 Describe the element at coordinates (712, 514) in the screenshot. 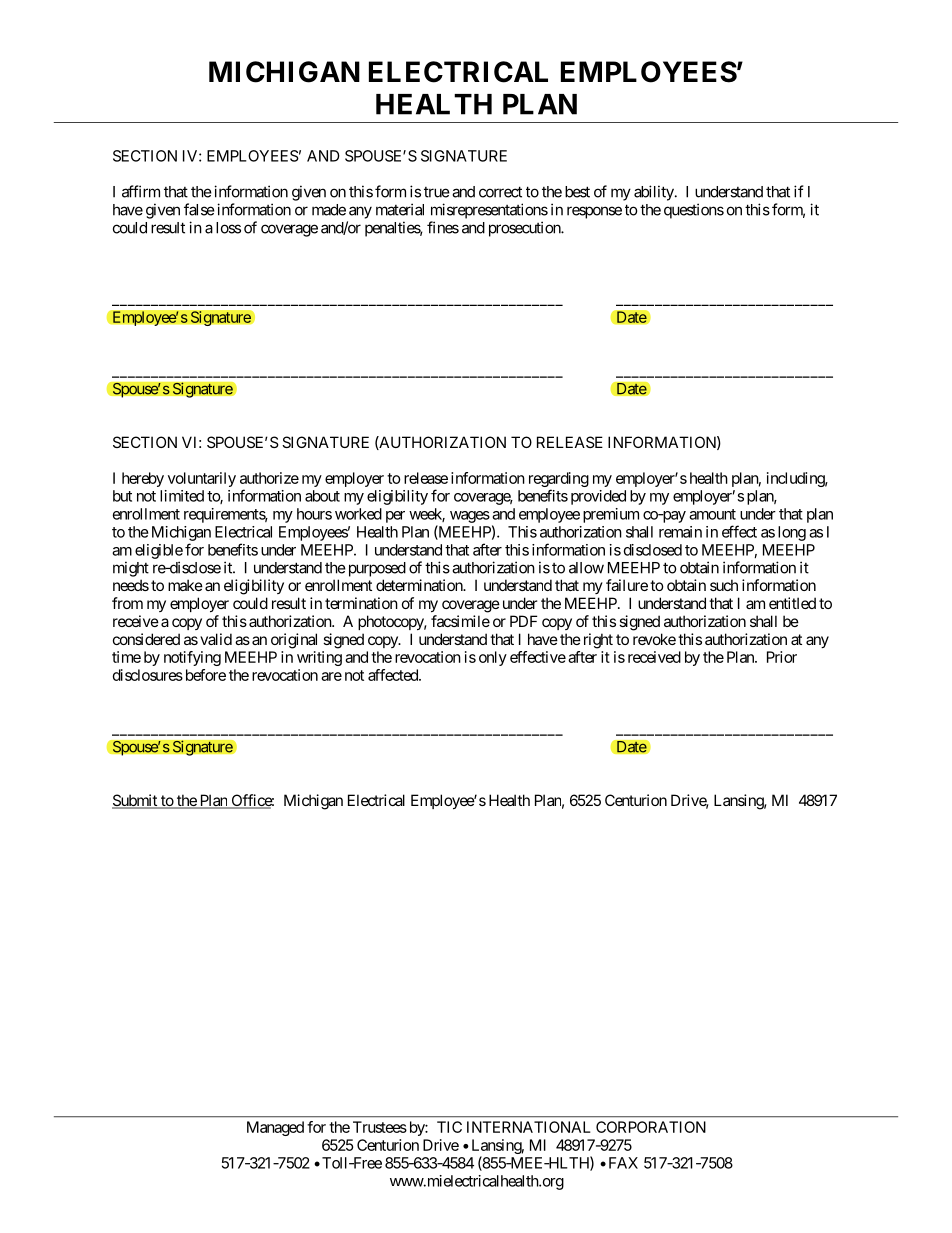

I see `amount` at that location.
